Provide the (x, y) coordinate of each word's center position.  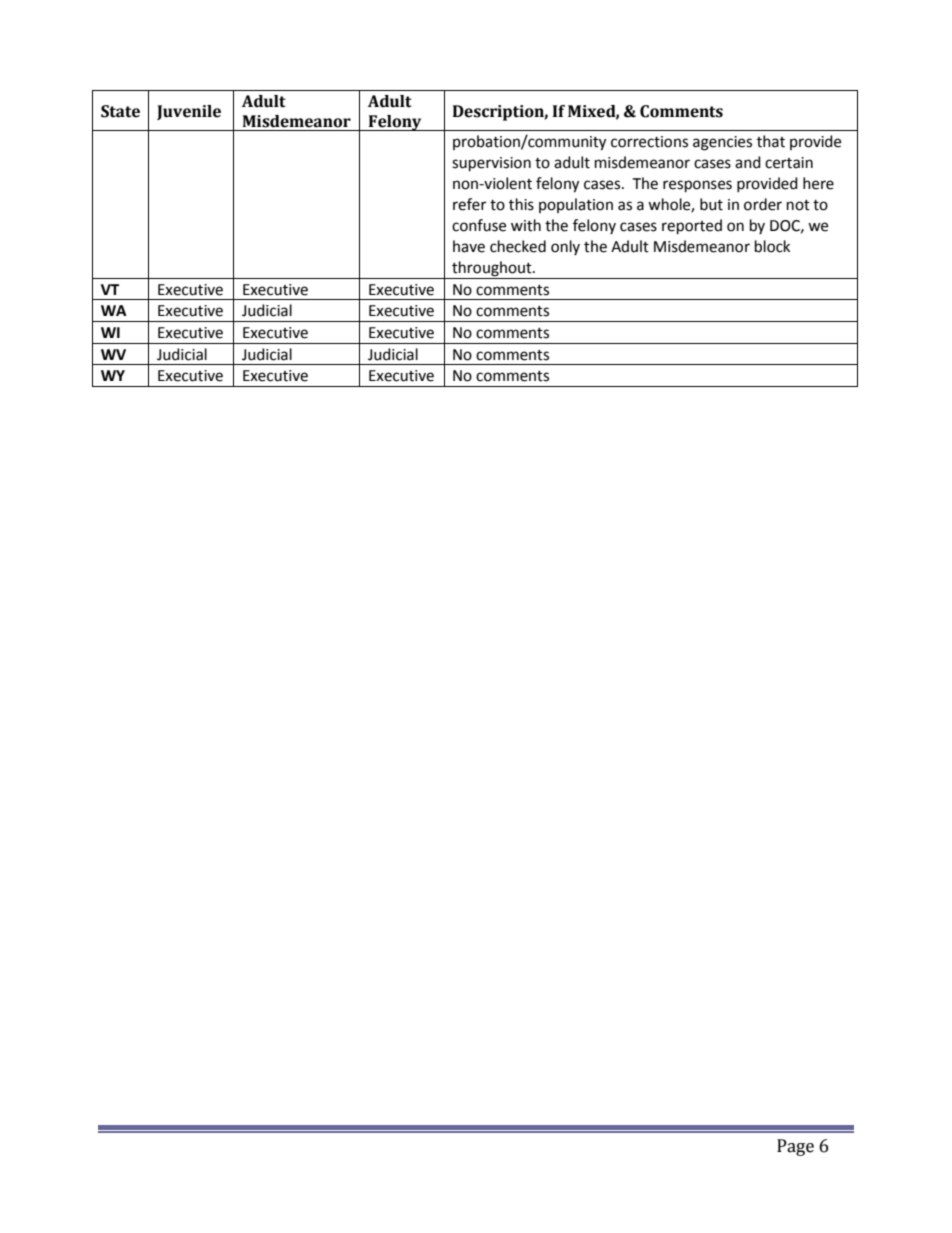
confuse (479, 225)
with (526, 225)
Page (795, 1147)
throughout (493, 269)
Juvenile (189, 112)
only (565, 247)
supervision (491, 164)
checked (518, 246)
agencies (722, 143)
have (469, 246)
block (772, 246)
